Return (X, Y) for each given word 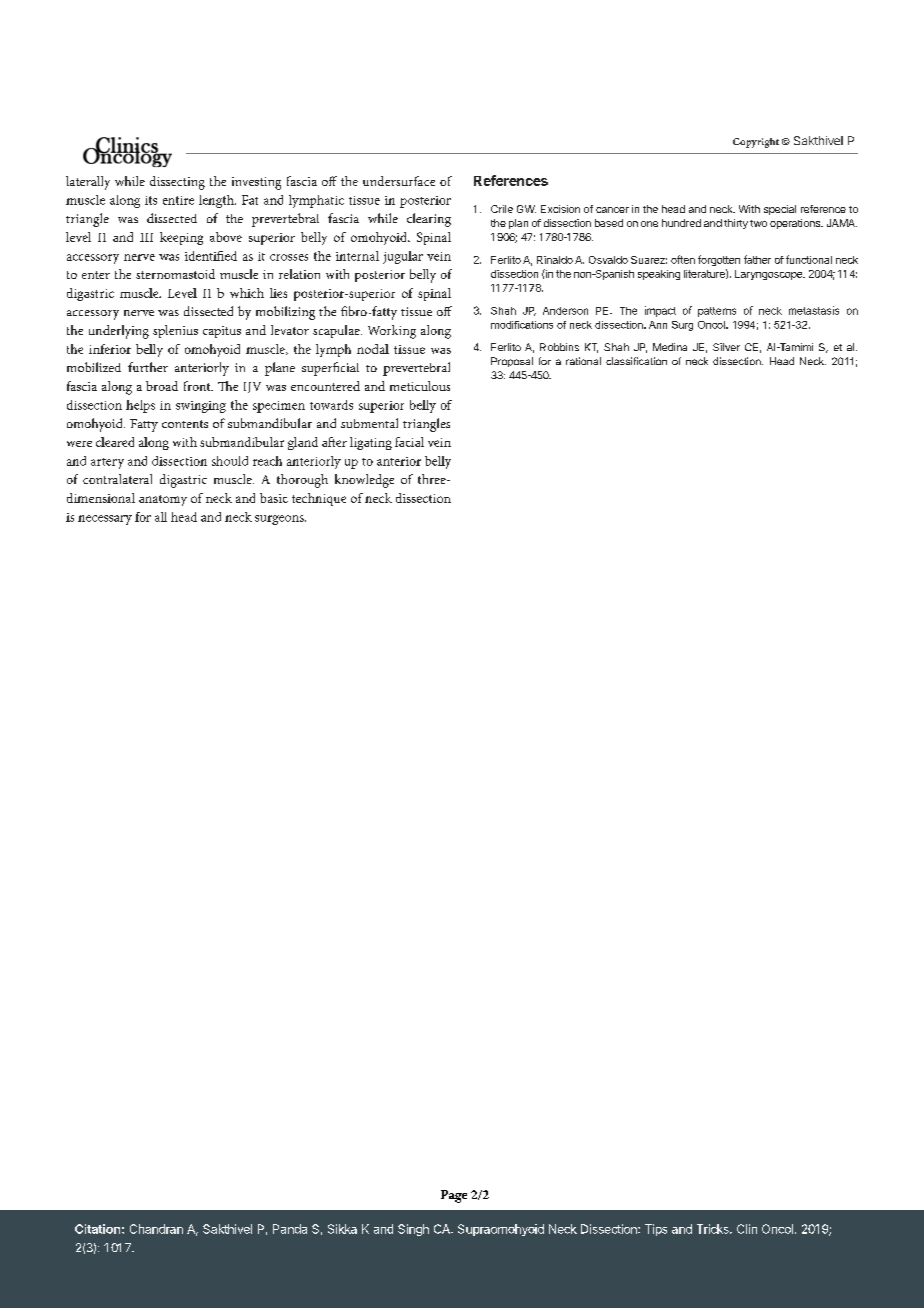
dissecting (177, 183)
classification (636, 361)
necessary (105, 520)
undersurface (399, 181)
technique (319, 499)
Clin (747, 1229)
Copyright (756, 143)
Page (454, 1196)
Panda (290, 1229)
